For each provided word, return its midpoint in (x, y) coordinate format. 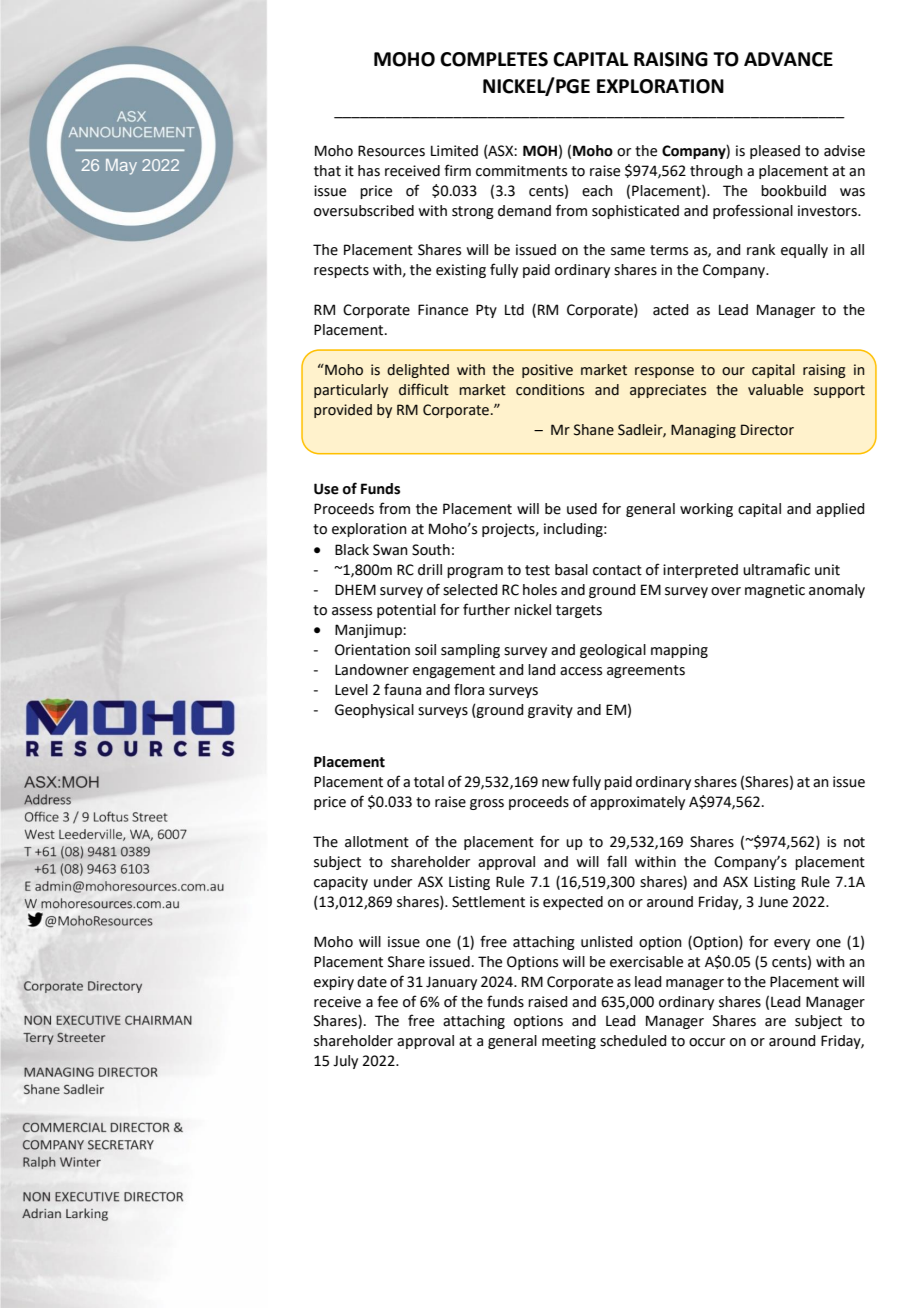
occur (707, 1042)
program (475, 572)
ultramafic (776, 569)
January (451, 983)
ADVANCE (788, 59)
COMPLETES (494, 59)
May (121, 167)
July (345, 1062)
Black (352, 550)
